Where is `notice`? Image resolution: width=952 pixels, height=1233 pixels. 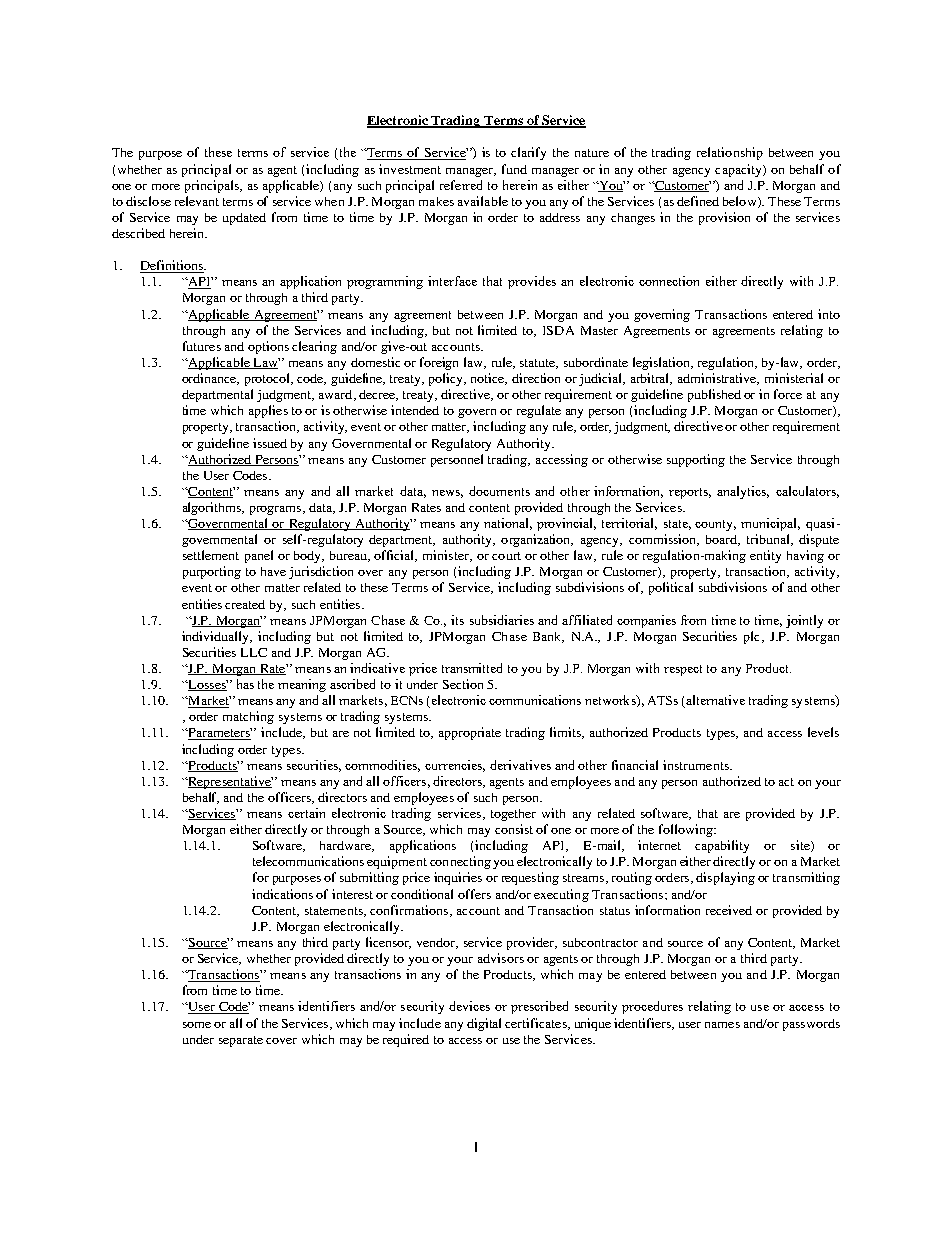 notice is located at coordinates (489, 379).
